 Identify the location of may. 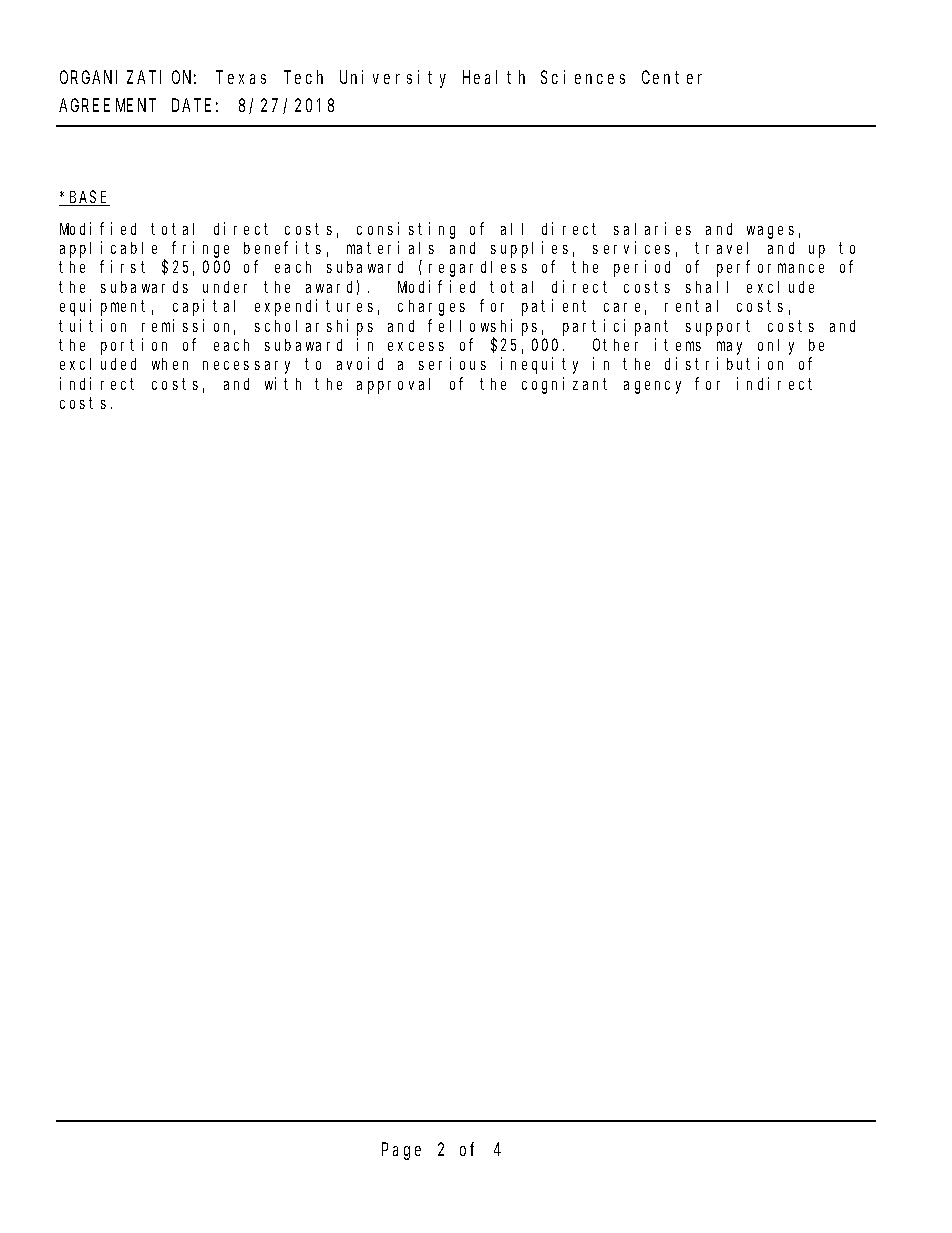
(729, 348).
